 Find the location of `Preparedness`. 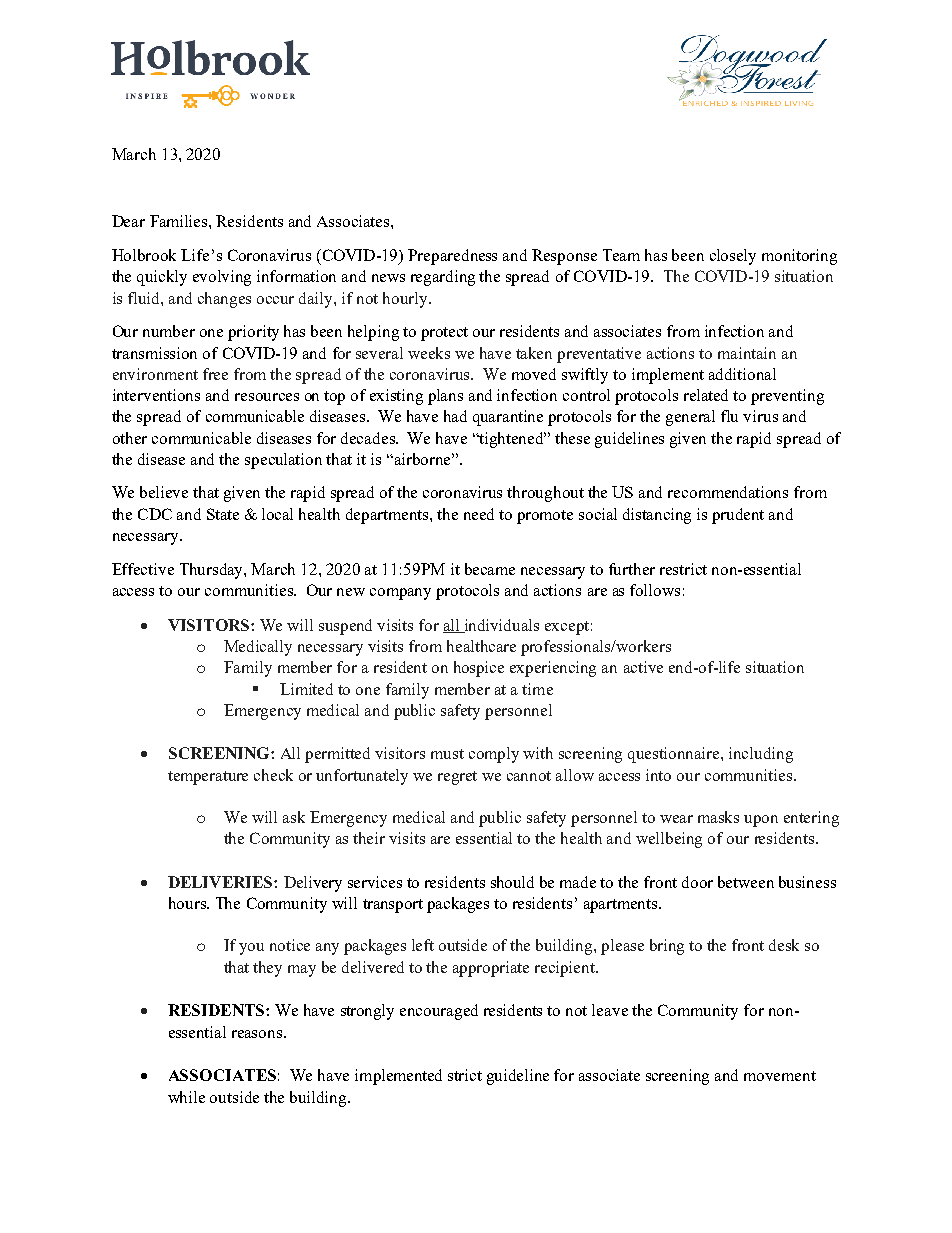

Preparedness is located at coordinates (452, 257).
